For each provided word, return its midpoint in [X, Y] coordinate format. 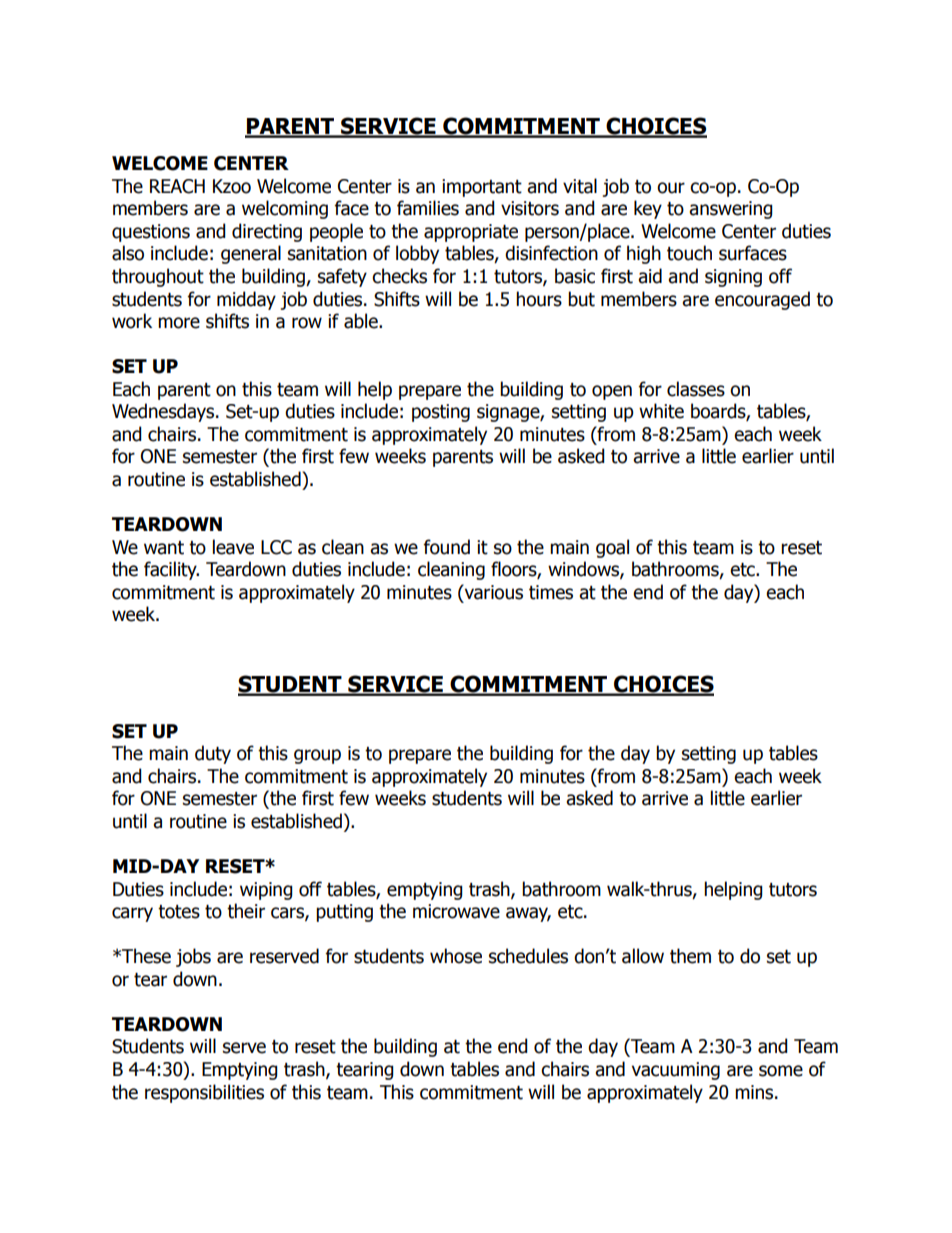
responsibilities [204, 1093]
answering [731, 210]
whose [456, 956]
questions [151, 233]
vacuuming [676, 1071]
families [428, 208]
